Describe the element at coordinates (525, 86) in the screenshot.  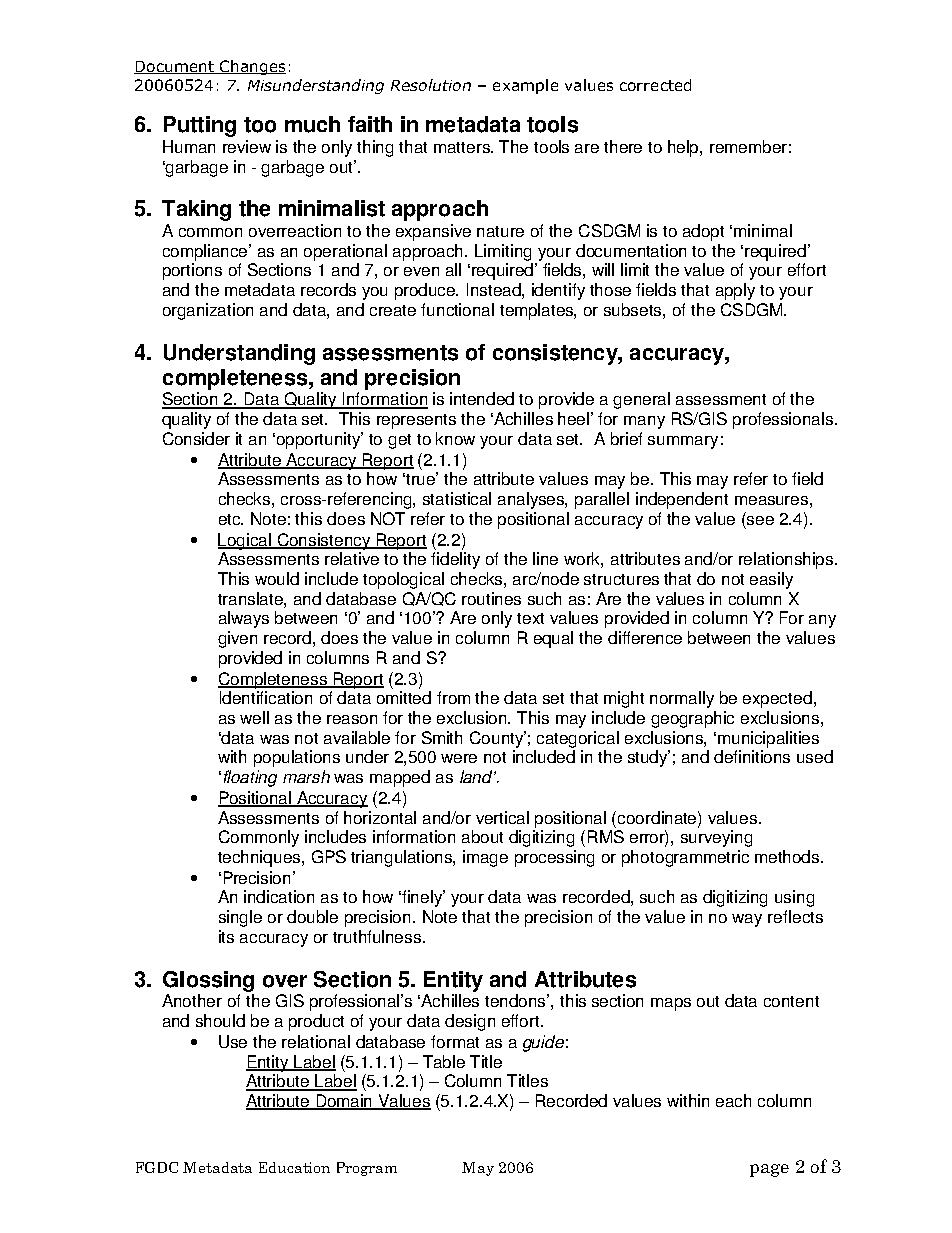
I see `example` at that location.
